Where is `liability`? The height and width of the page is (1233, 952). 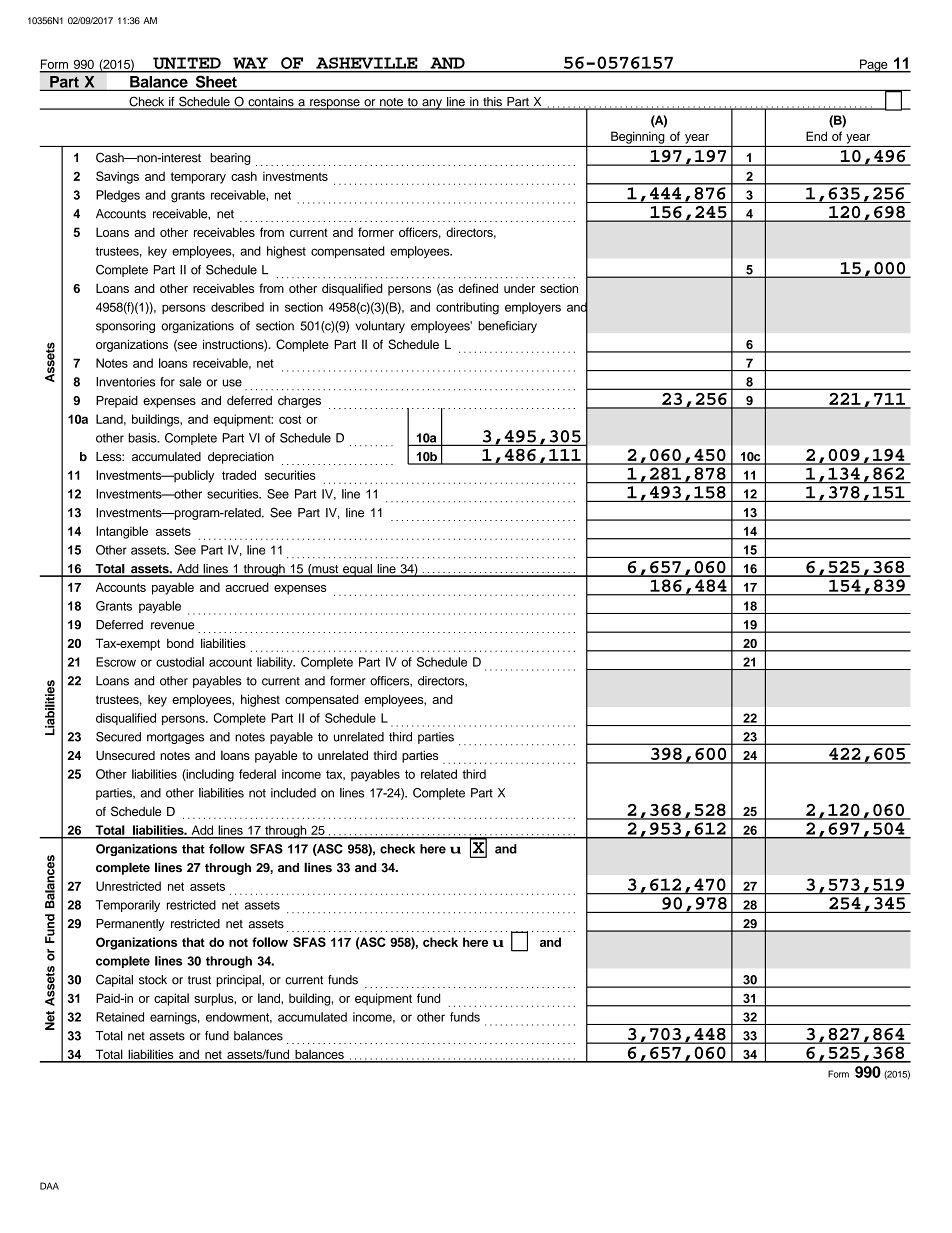 liability is located at coordinates (276, 663).
